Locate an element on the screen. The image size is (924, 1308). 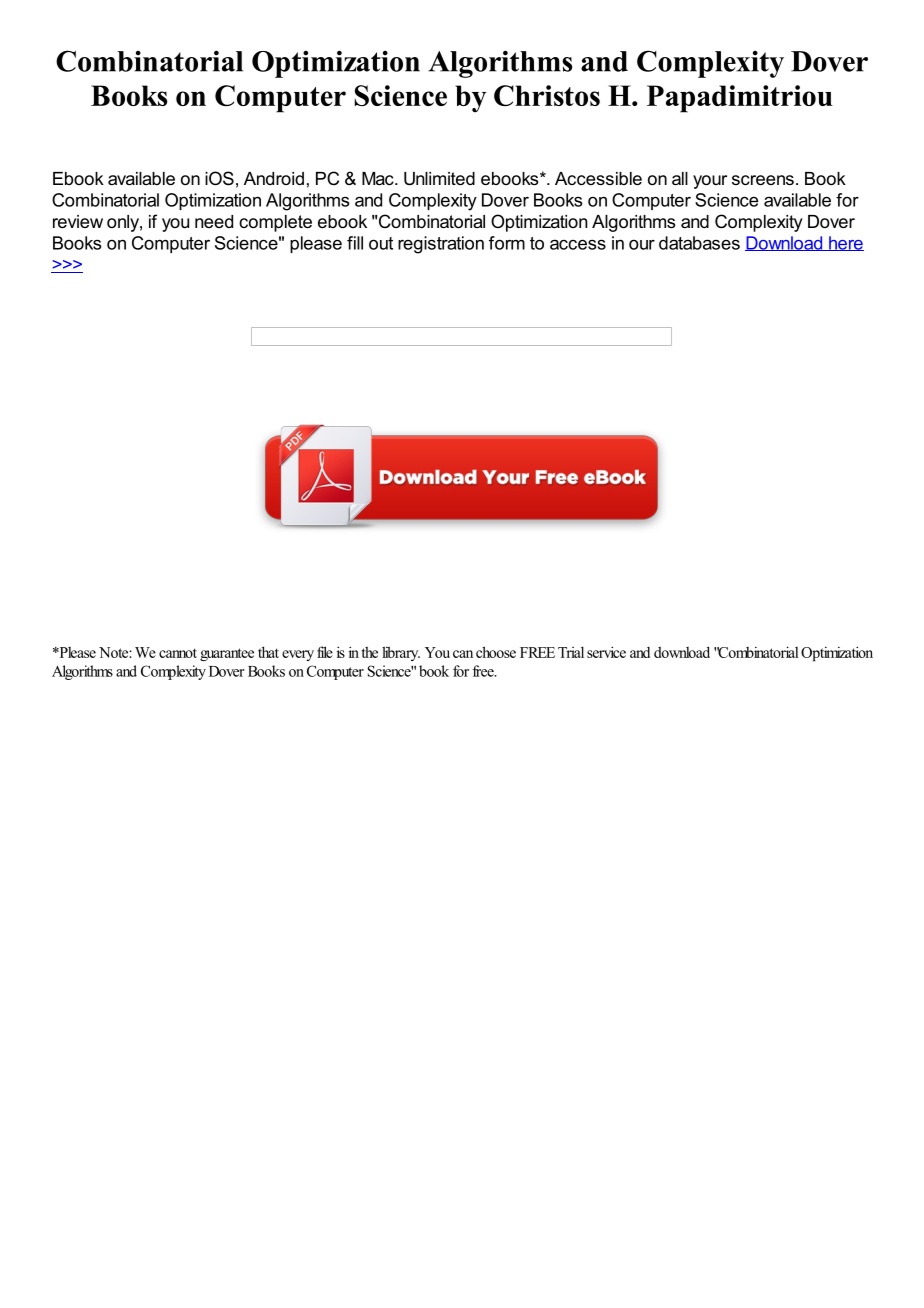
form is located at coordinates (507, 243).
